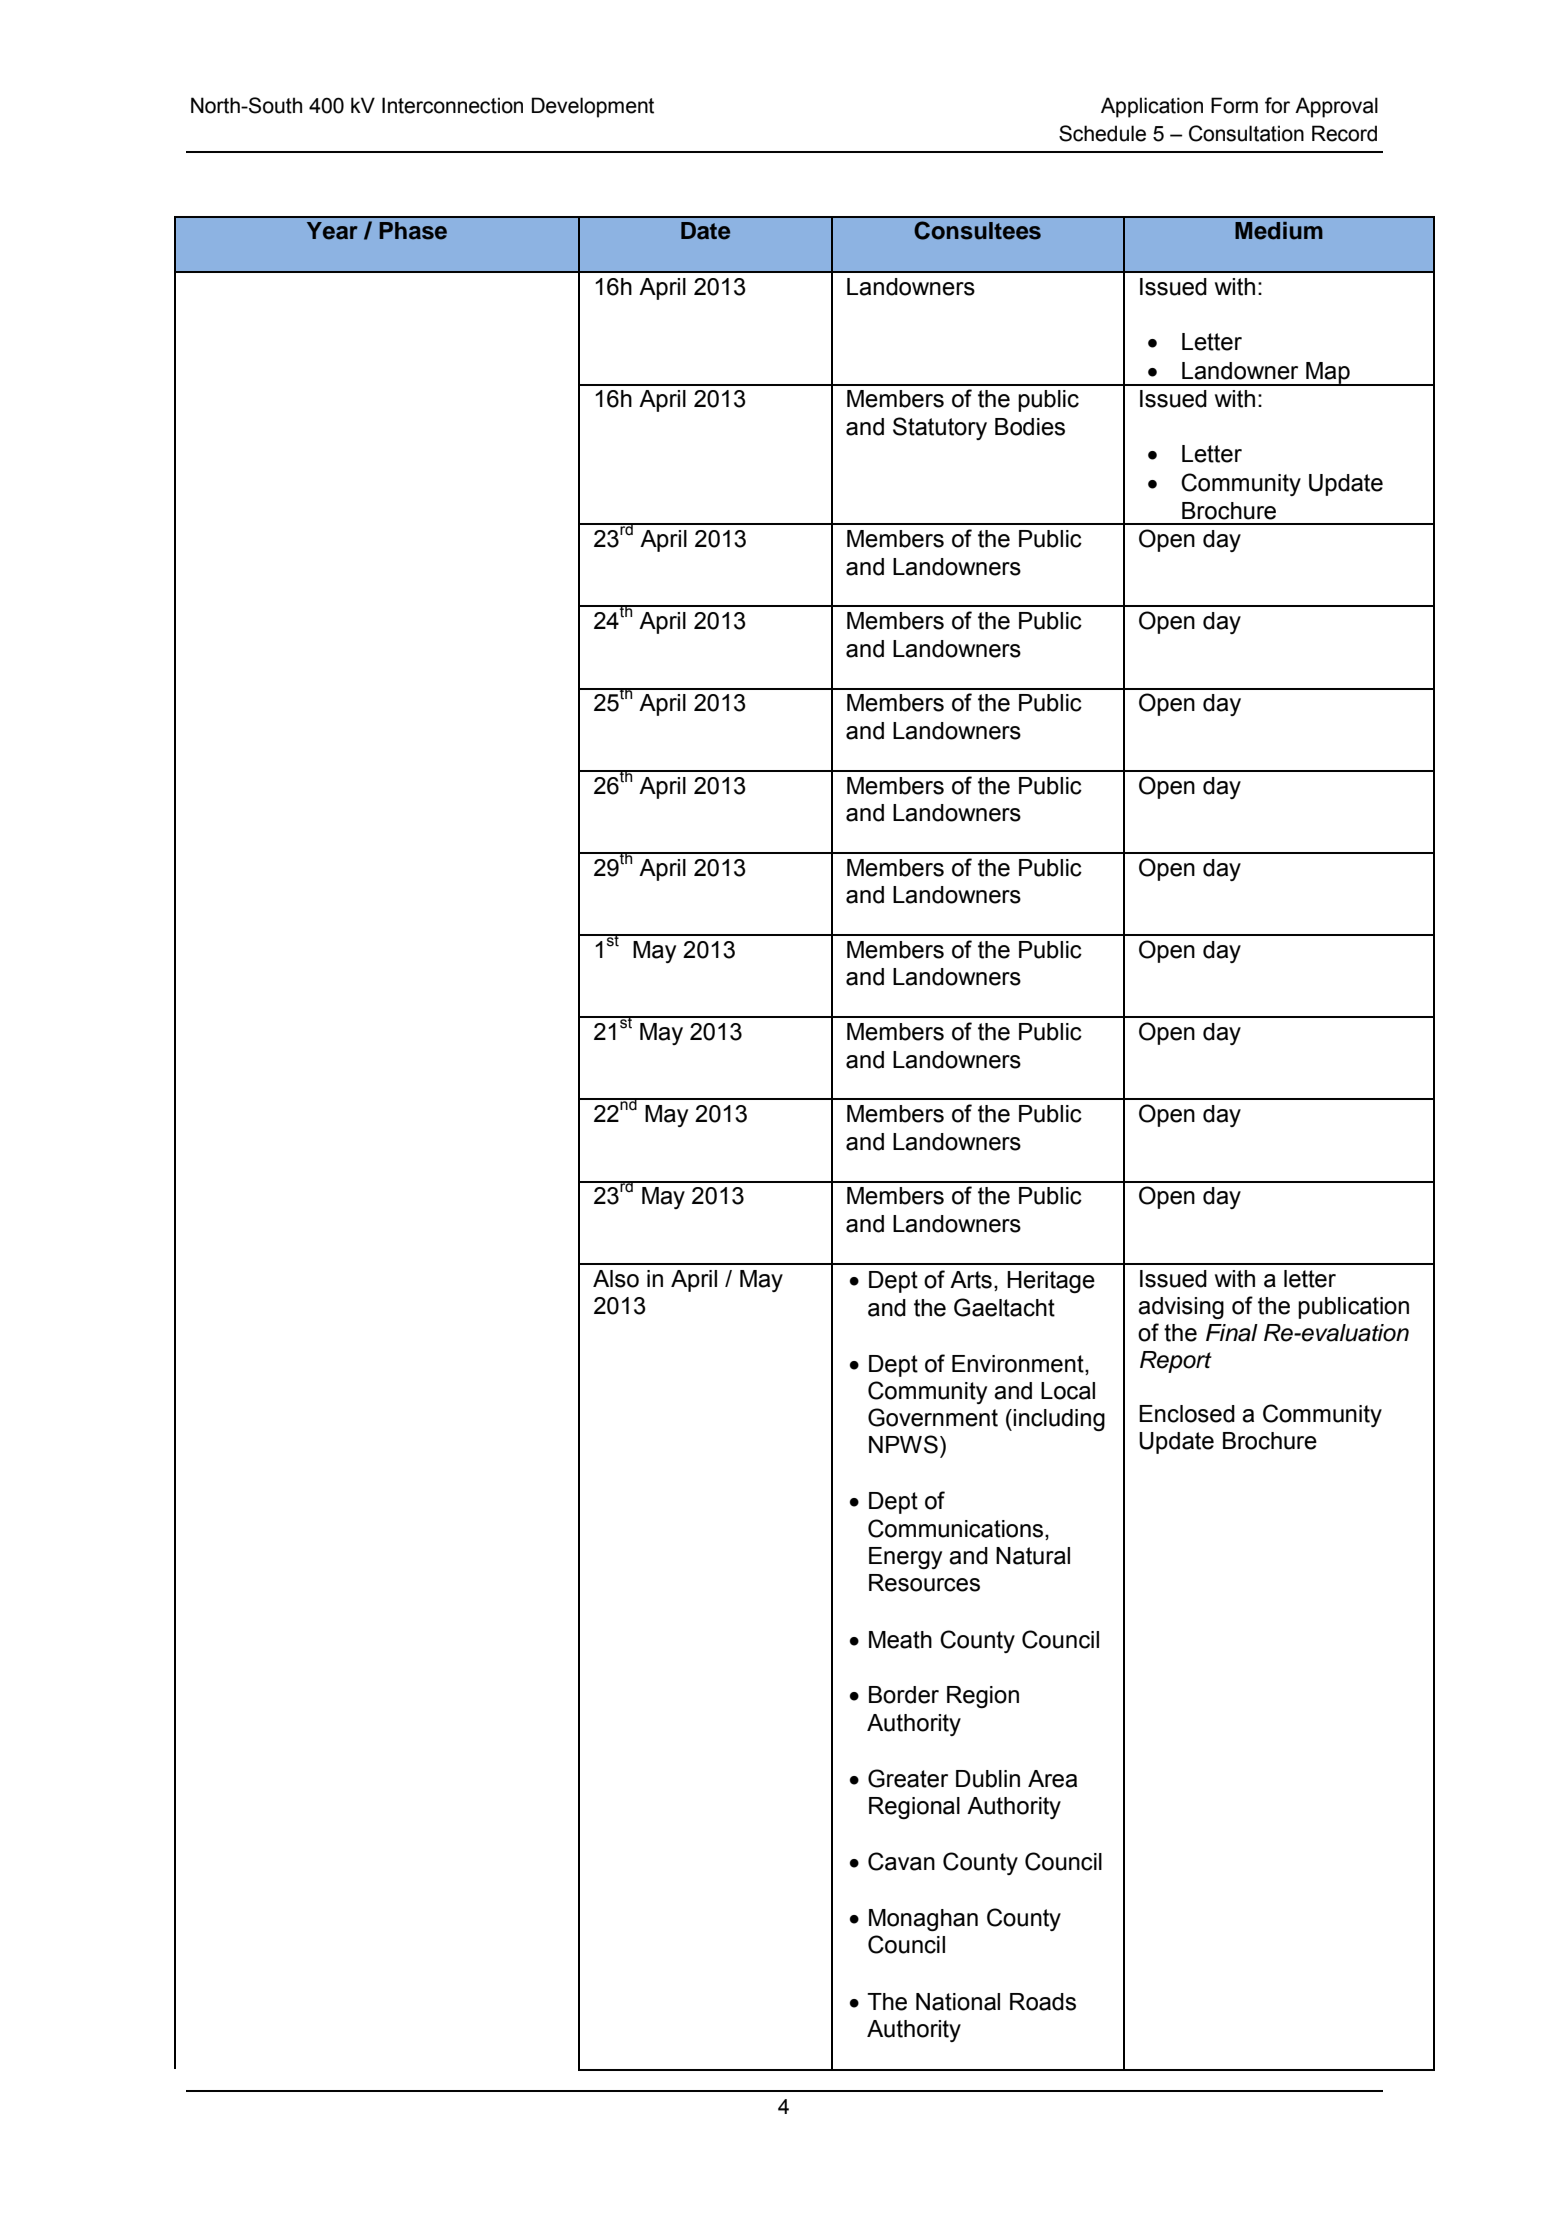 The width and height of the image is (1568, 2217). Describe the element at coordinates (971, 1280) in the image. I see `Arts` at that location.
